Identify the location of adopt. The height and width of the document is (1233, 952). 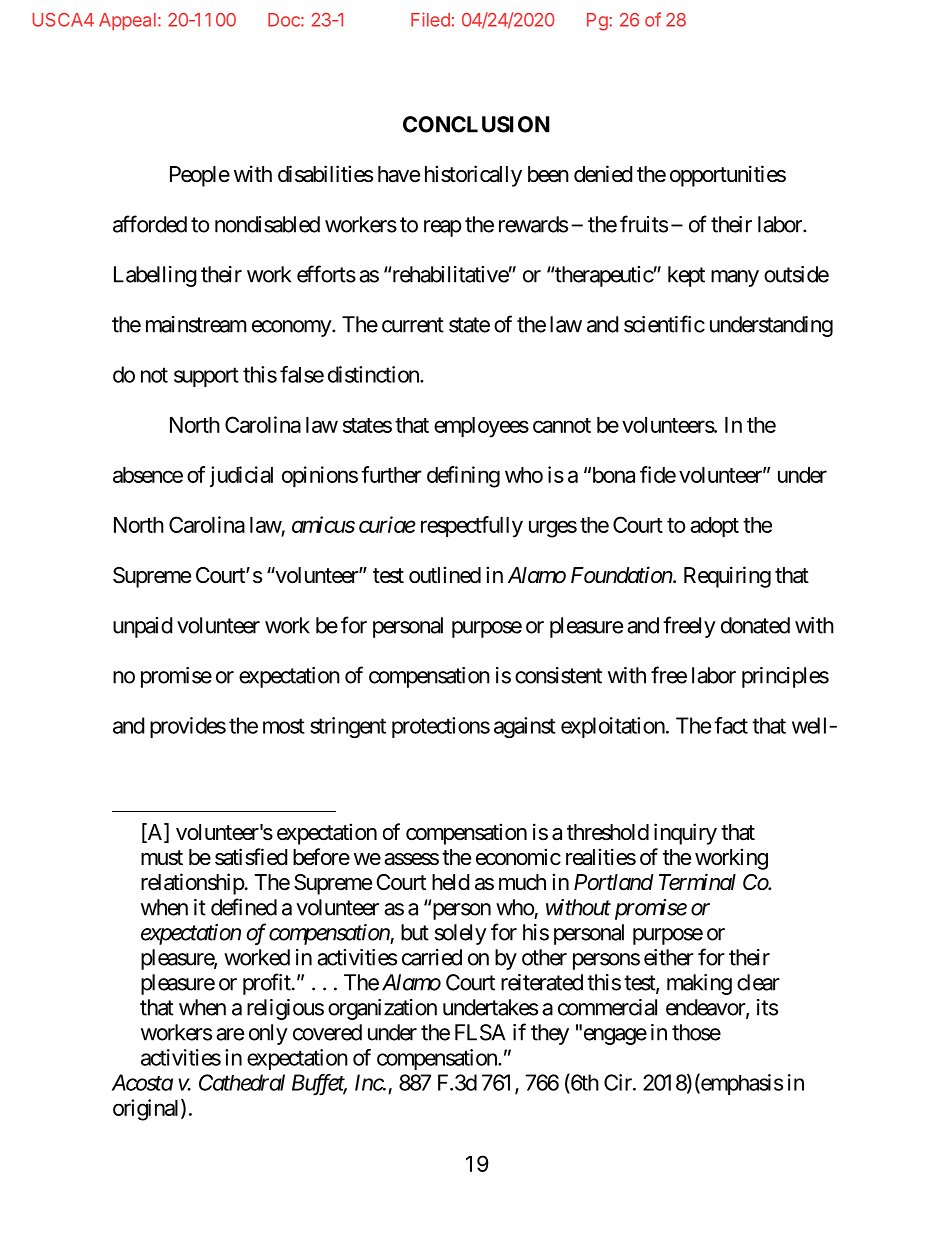
(714, 527).
